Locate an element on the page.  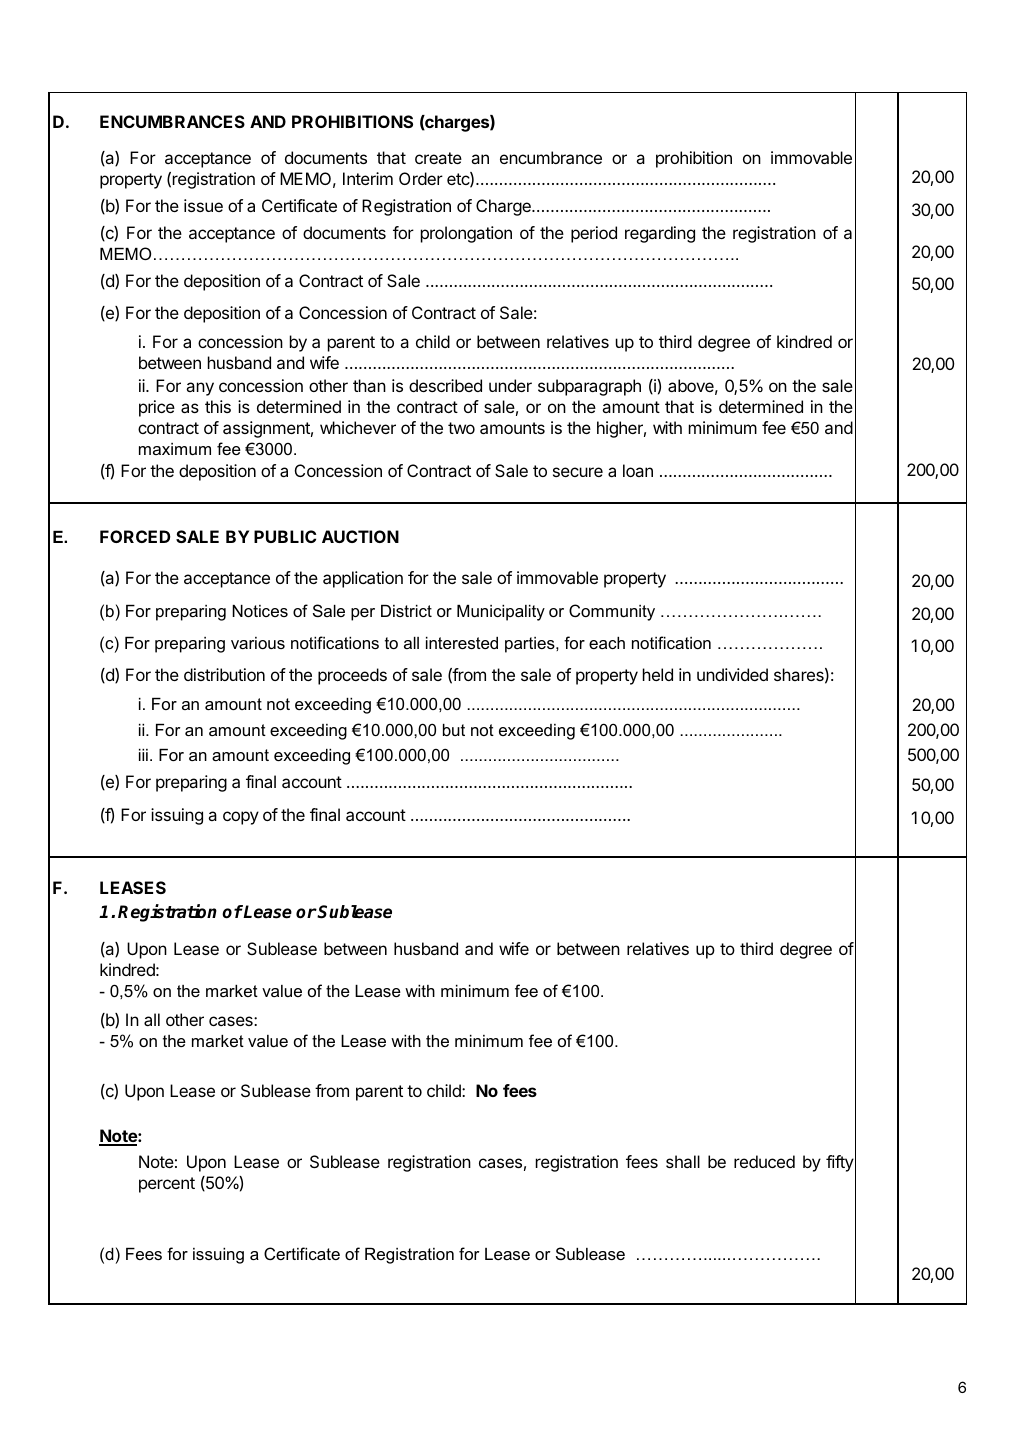
loan is located at coordinates (638, 470).
